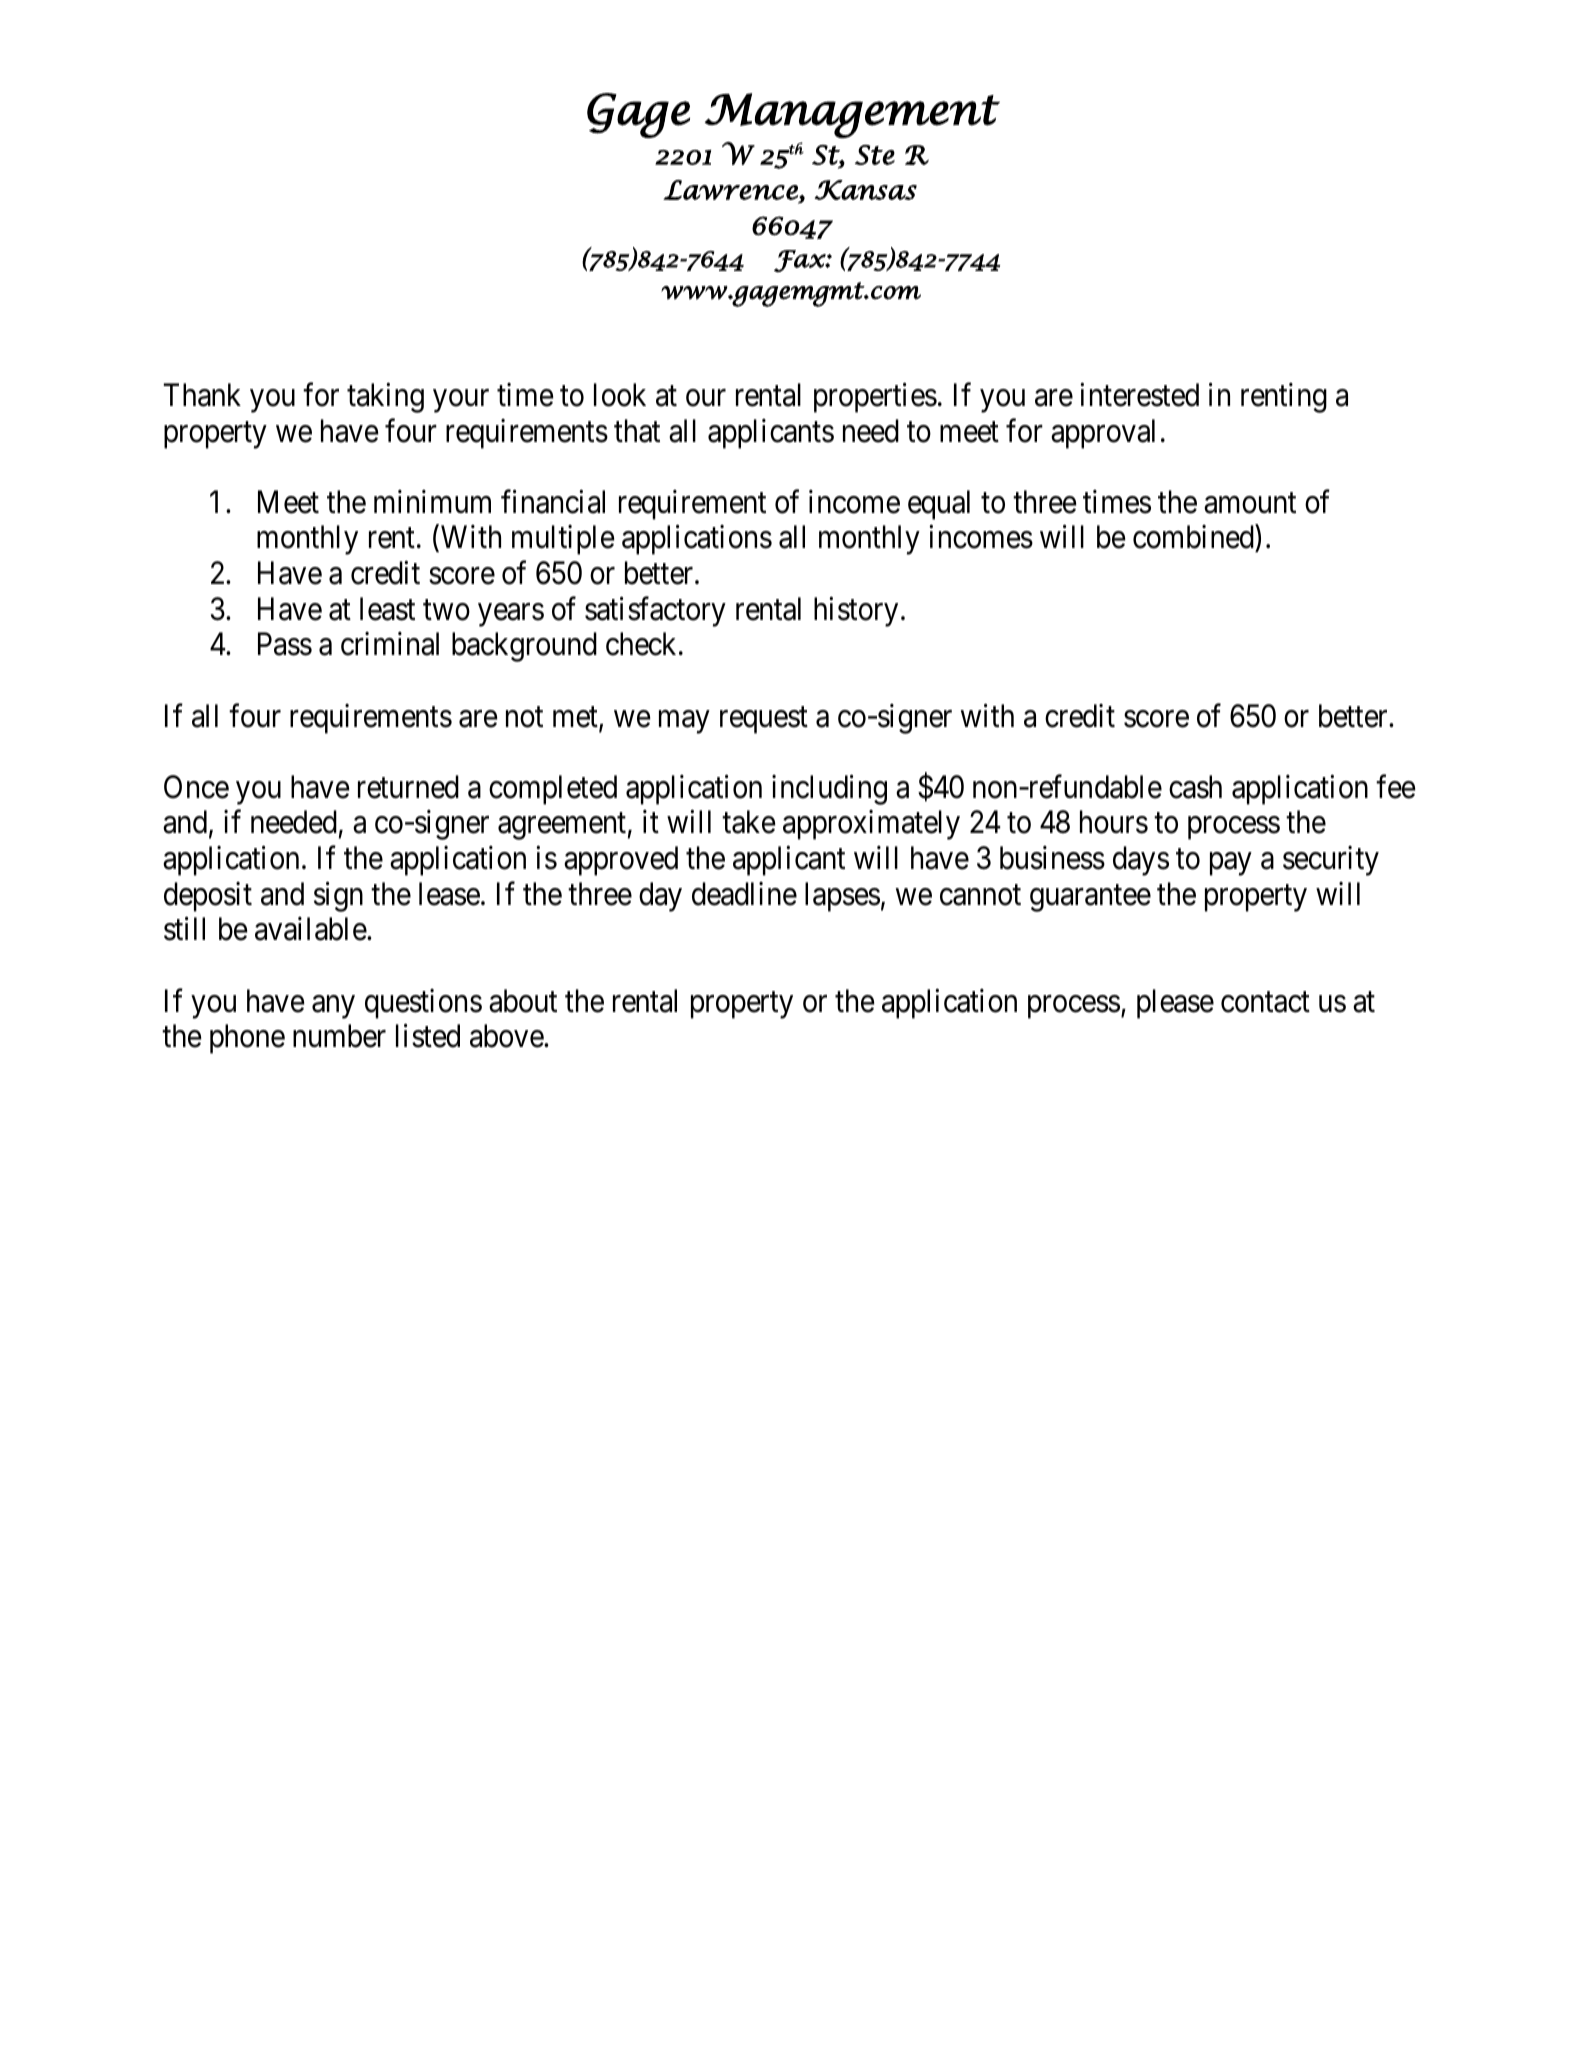 This screenshot has height=2045, width=1580. What do you see at coordinates (1195, 787) in the screenshot?
I see `cash` at bounding box center [1195, 787].
